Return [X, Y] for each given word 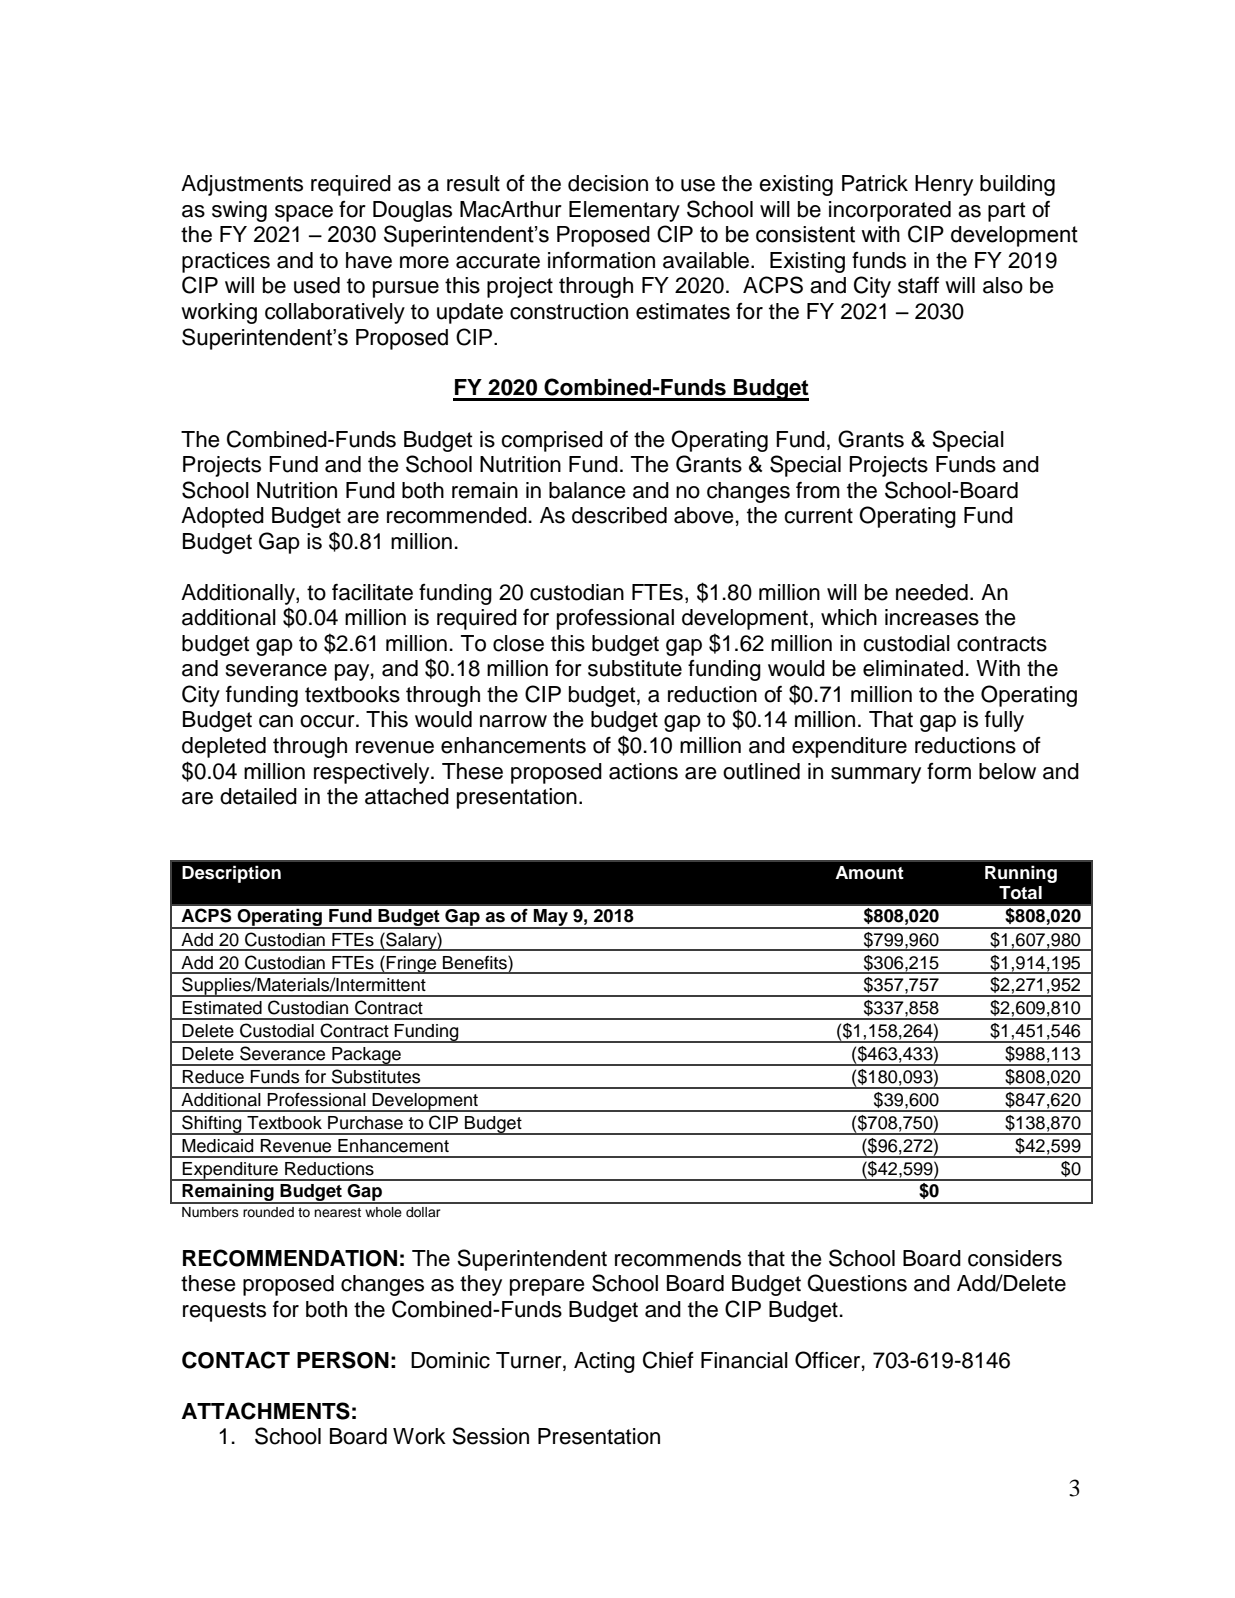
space [304, 213]
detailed [258, 796]
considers [1015, 1258]
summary [876, 775]
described [619, 515]
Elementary [624, 211]
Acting [604, 1362]
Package [366, 1056]
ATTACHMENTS [266, 1411]
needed [932, 592]
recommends [678, 1258]
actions [643, 771]
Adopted [222, 517]
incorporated [890, 211]
